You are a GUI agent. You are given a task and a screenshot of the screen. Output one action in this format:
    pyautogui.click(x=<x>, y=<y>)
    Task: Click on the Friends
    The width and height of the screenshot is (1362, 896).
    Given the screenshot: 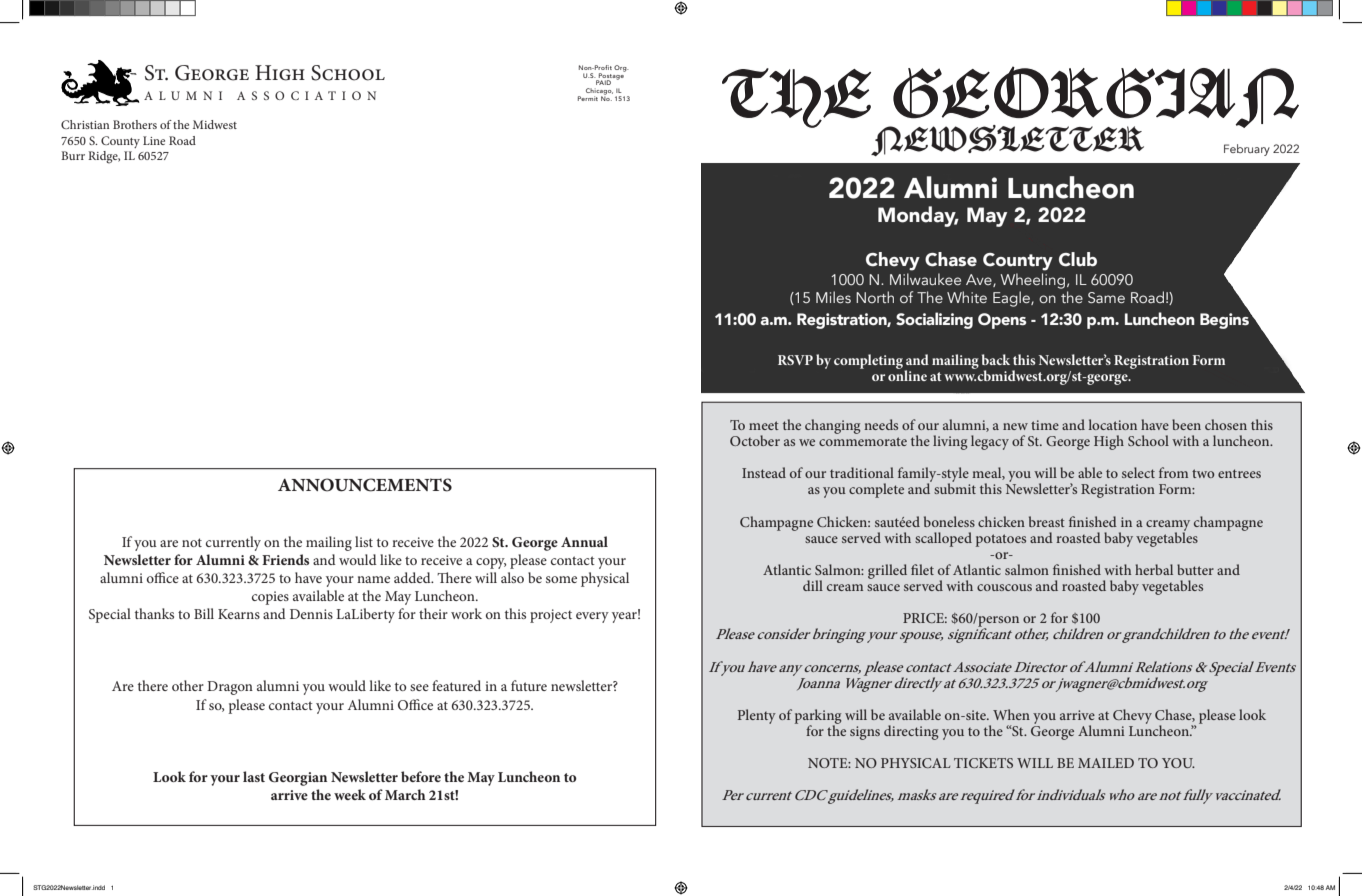 What is the action you would take?
    pyautogui.click(x=285, y=559)
